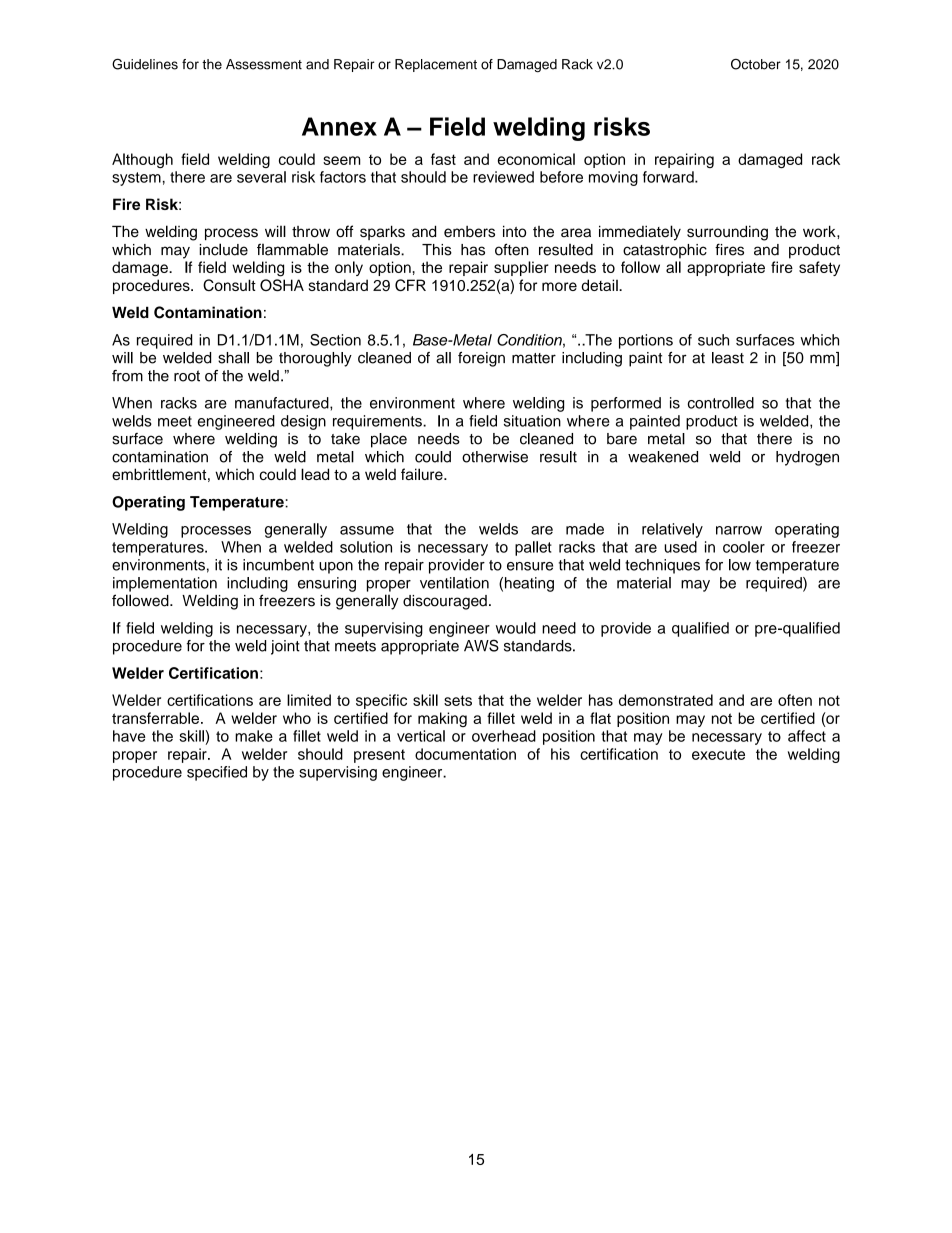 The image size is (952, 1233). Describe the element at coordinates (532, 421) in the image. I see `situation` at that location.
